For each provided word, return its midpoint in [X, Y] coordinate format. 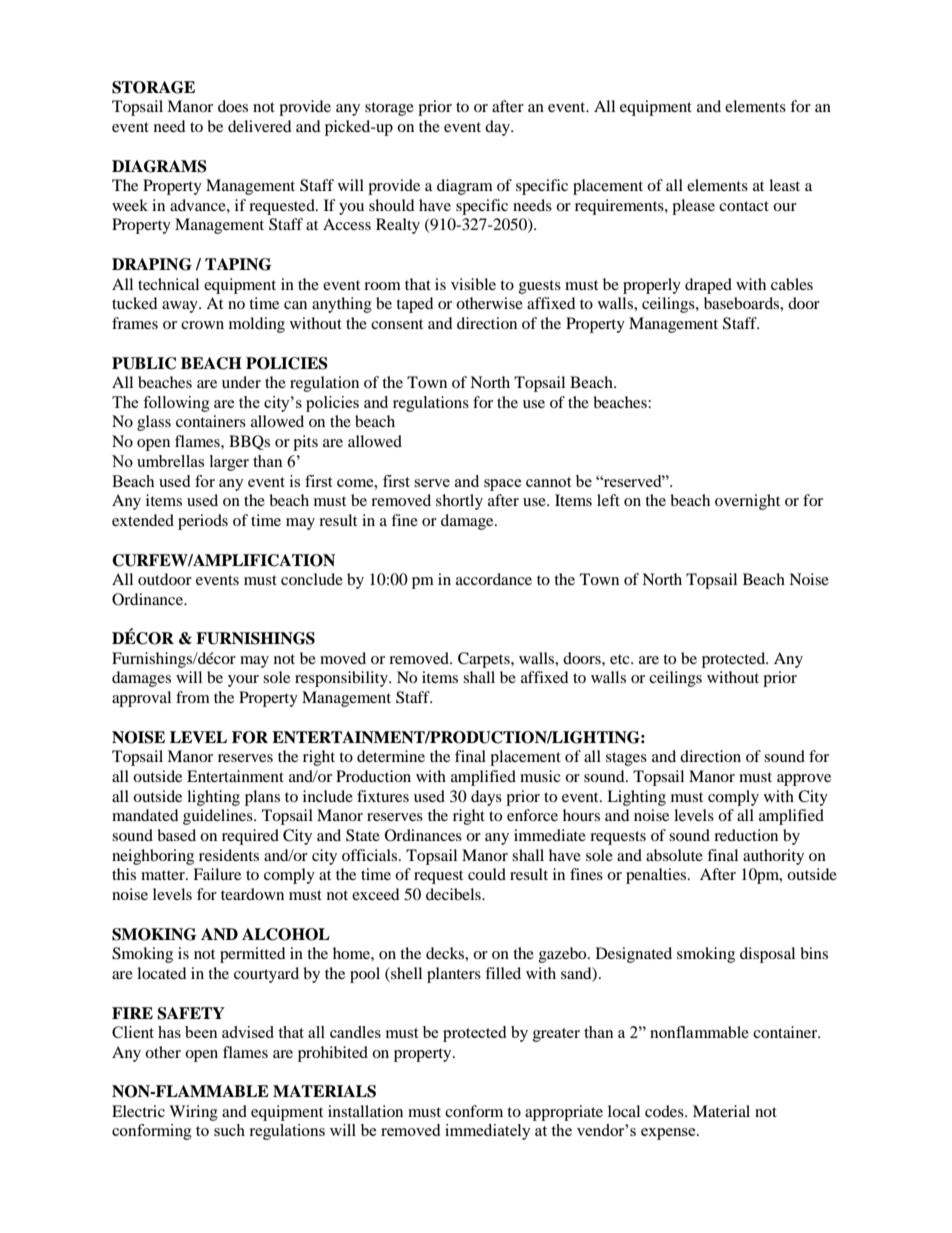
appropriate [564, 1113]
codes [665, 1111]
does [233, 106]
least [784, 185]
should [392, 205]
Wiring [193, 1113]
